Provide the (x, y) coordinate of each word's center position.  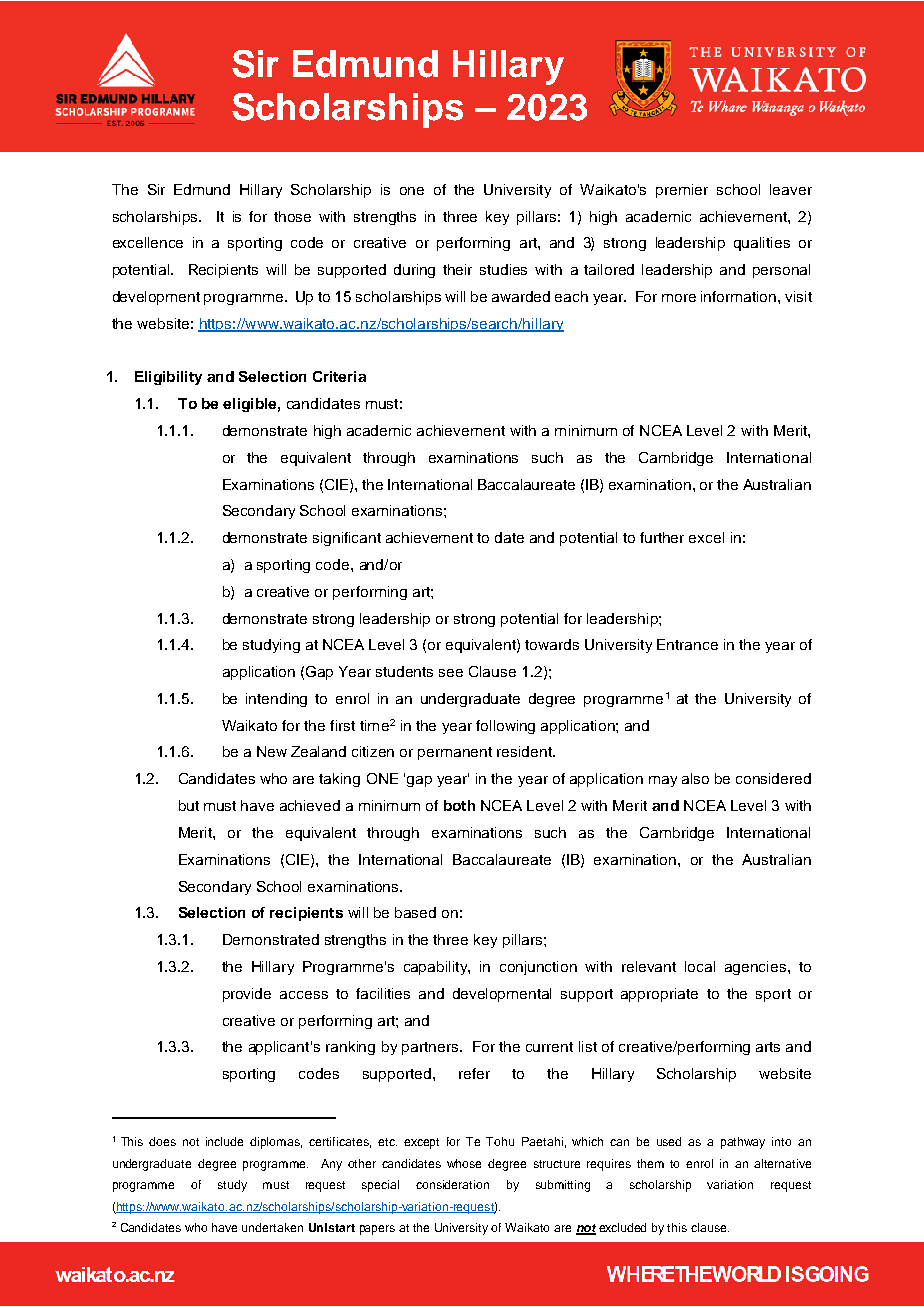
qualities (762, 244)
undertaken (272, 1227)
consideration (452, 1184)
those (292, 216)
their (457, 269)
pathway (743, 1143)
